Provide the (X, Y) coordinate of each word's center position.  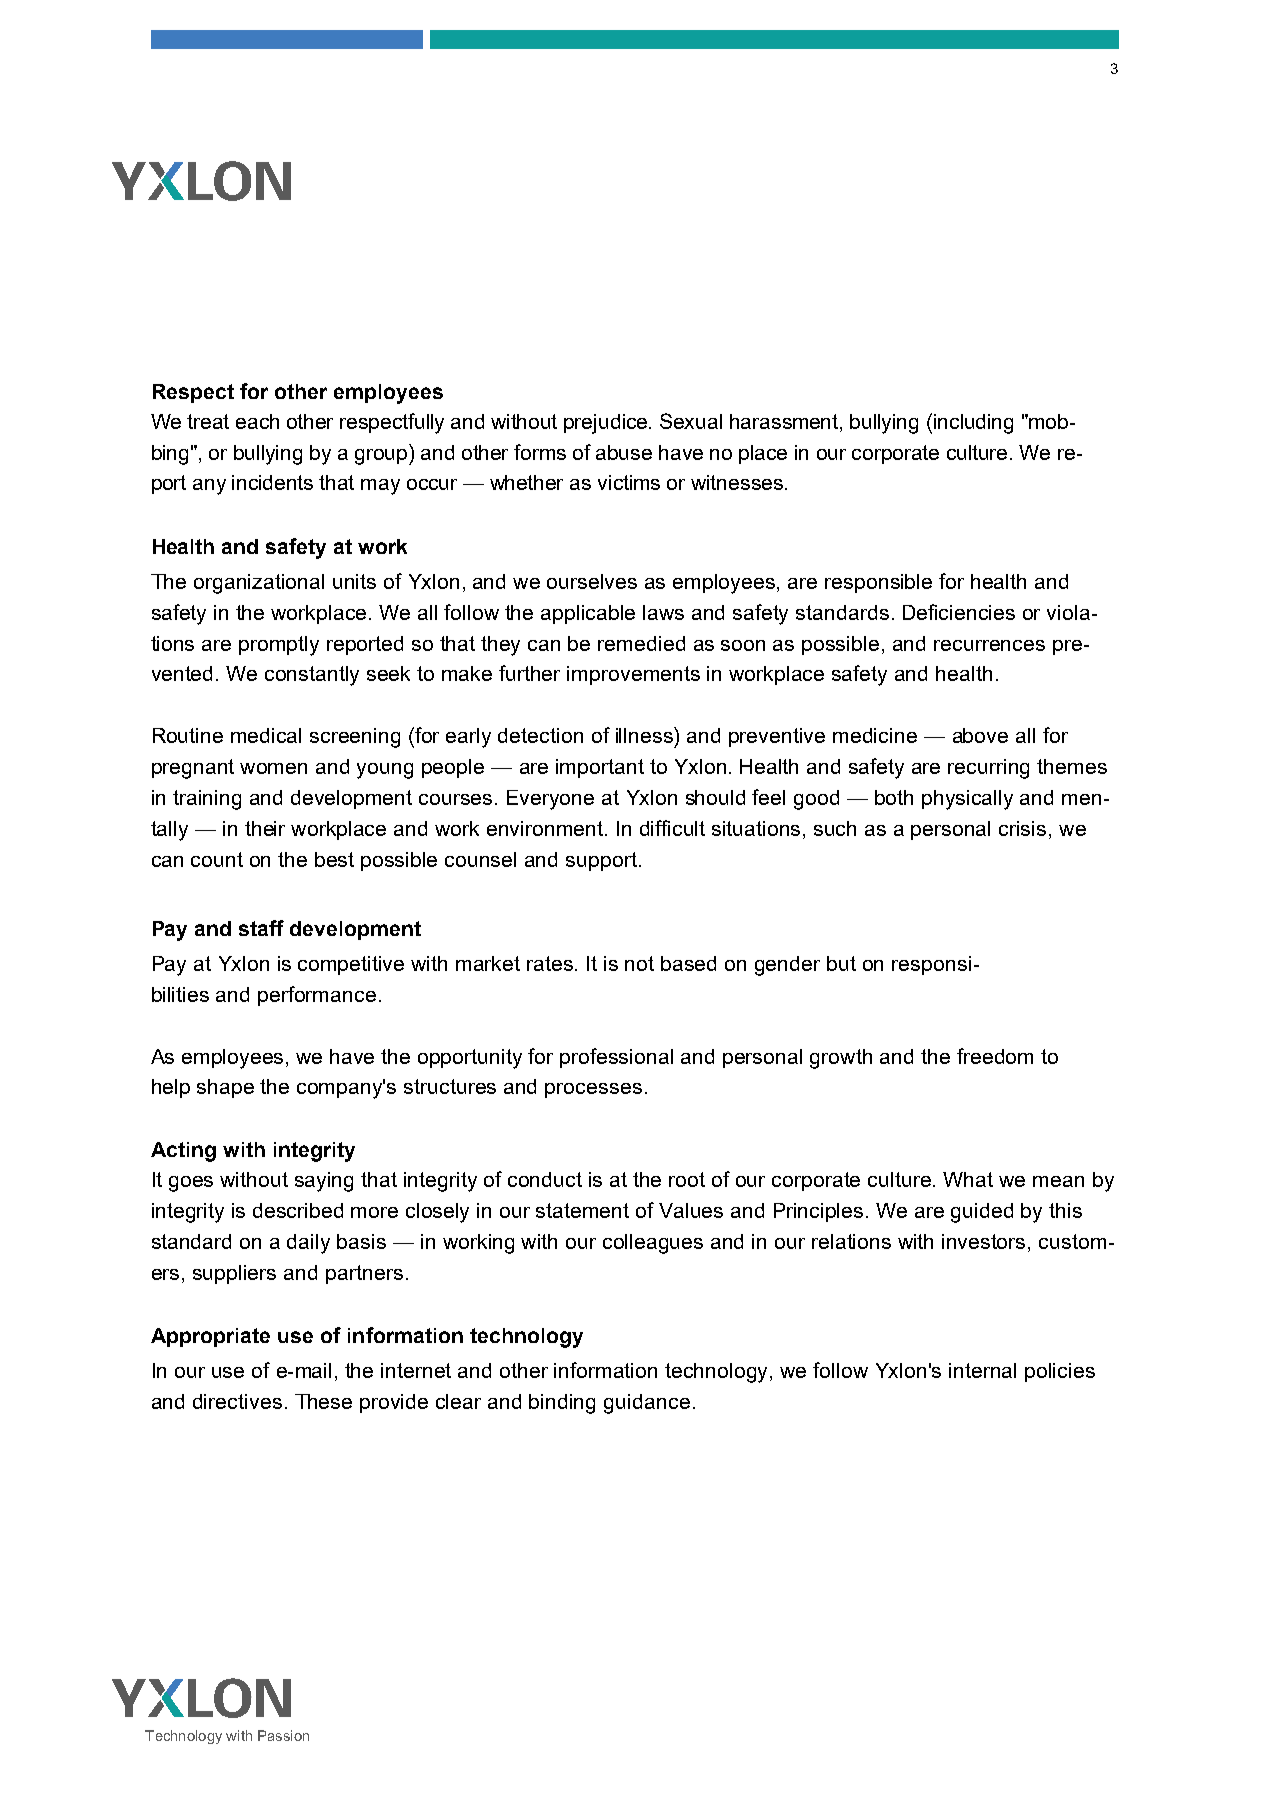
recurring (988, 769)
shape (225, 1088)
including (973, 424)
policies (1060, 1372)
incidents (272, 482)
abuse (624, 452)
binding (562, 1404)
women (273, 768)
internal (982, 1370)
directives (237, 1401)
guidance (647, 1404)
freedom (995, 1056)
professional (616, 1058)
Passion (283, 1735)
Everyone (550, 800)
